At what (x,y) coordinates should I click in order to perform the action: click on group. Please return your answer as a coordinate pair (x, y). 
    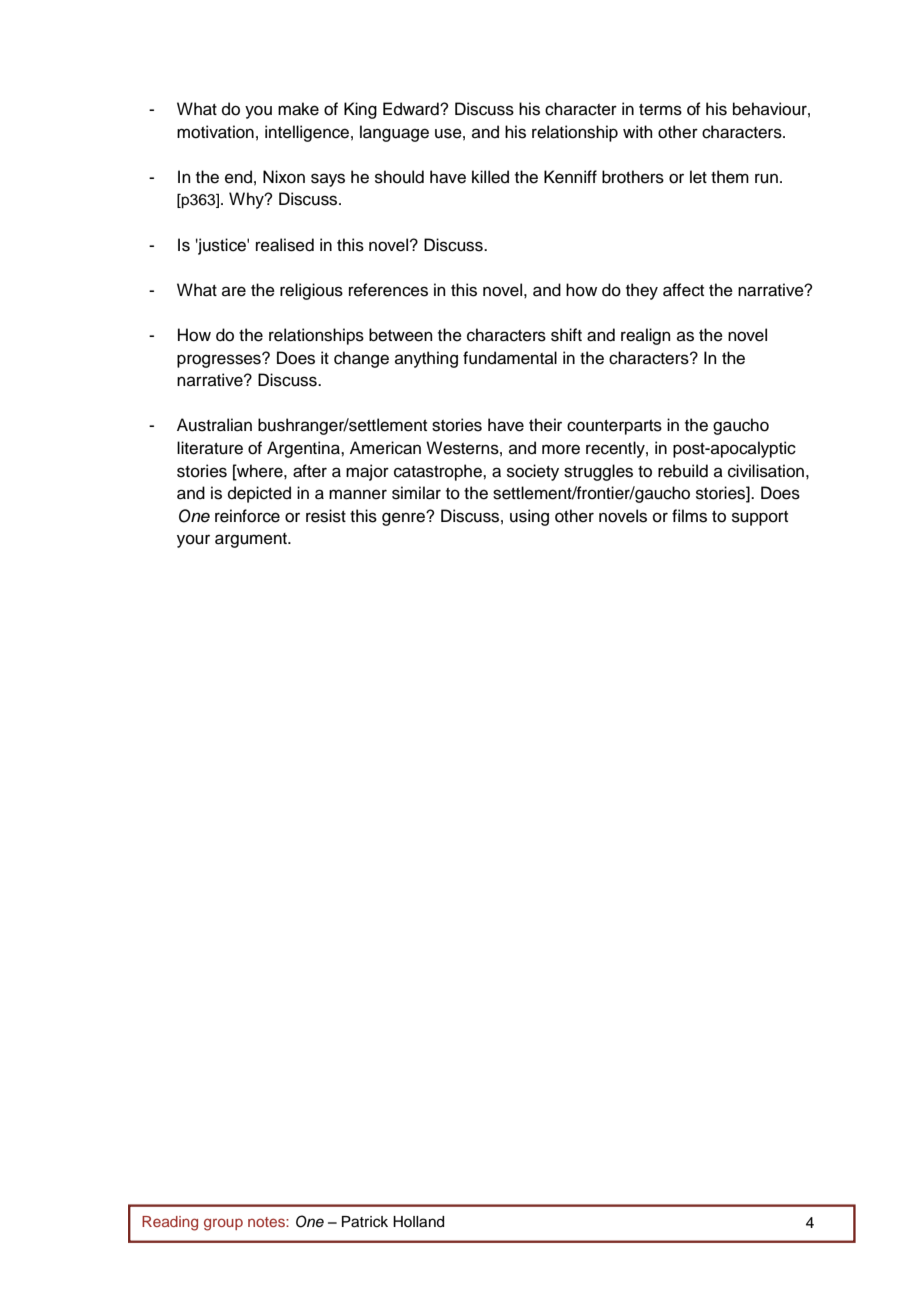
    Looking at the image, I should click on (223, 1224).
